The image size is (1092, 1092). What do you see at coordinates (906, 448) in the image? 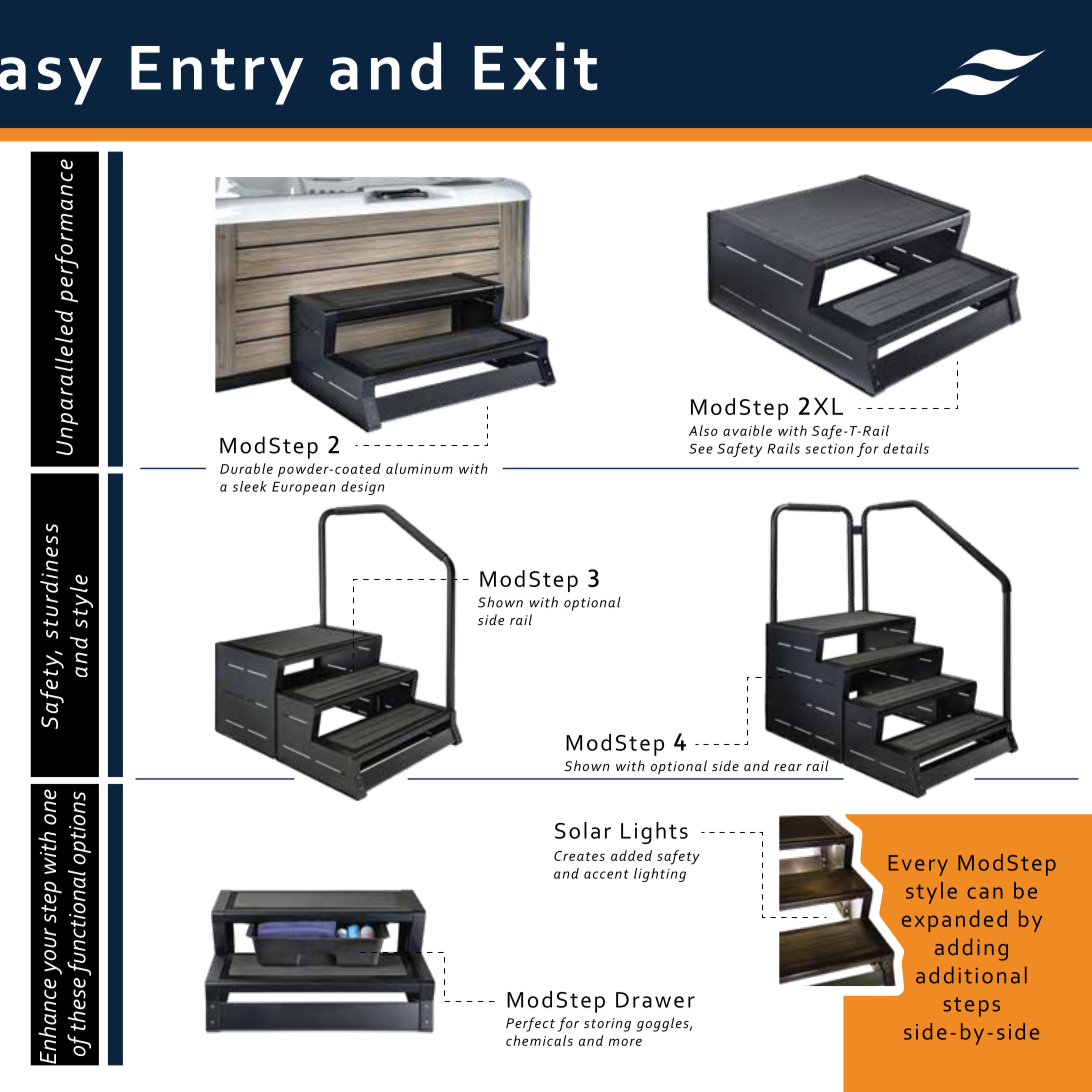
I see `details` at bounding box center [906, 448].
